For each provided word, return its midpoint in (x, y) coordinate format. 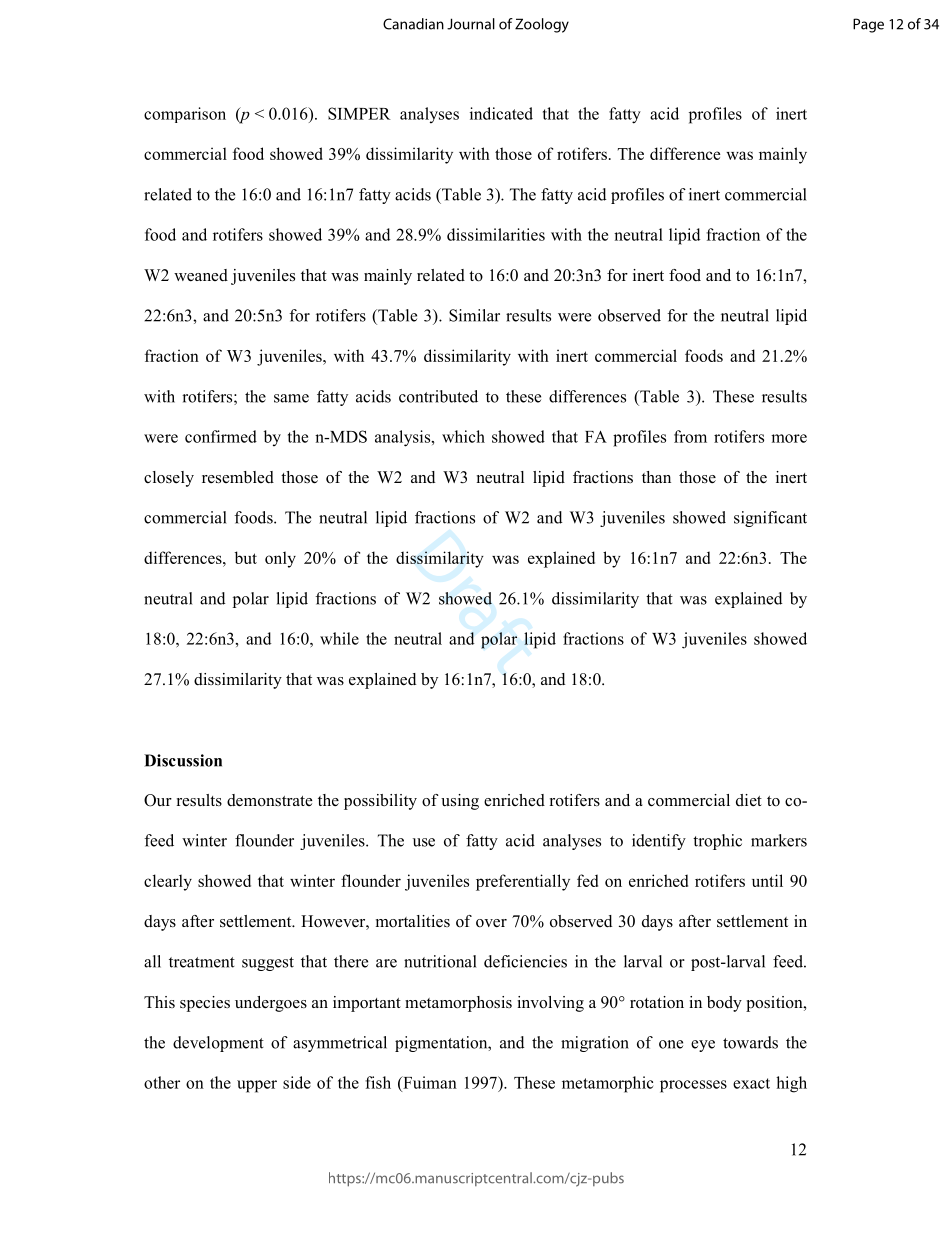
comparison (185, 115)
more (789, 438)
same (291, 398)
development (218, 1044)
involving (550, 1004)
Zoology (542, 25)
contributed (438, 396)
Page (868, 25)
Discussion (183, 760)
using (460, 802)
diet (749, 800)
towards (750, 1042)
